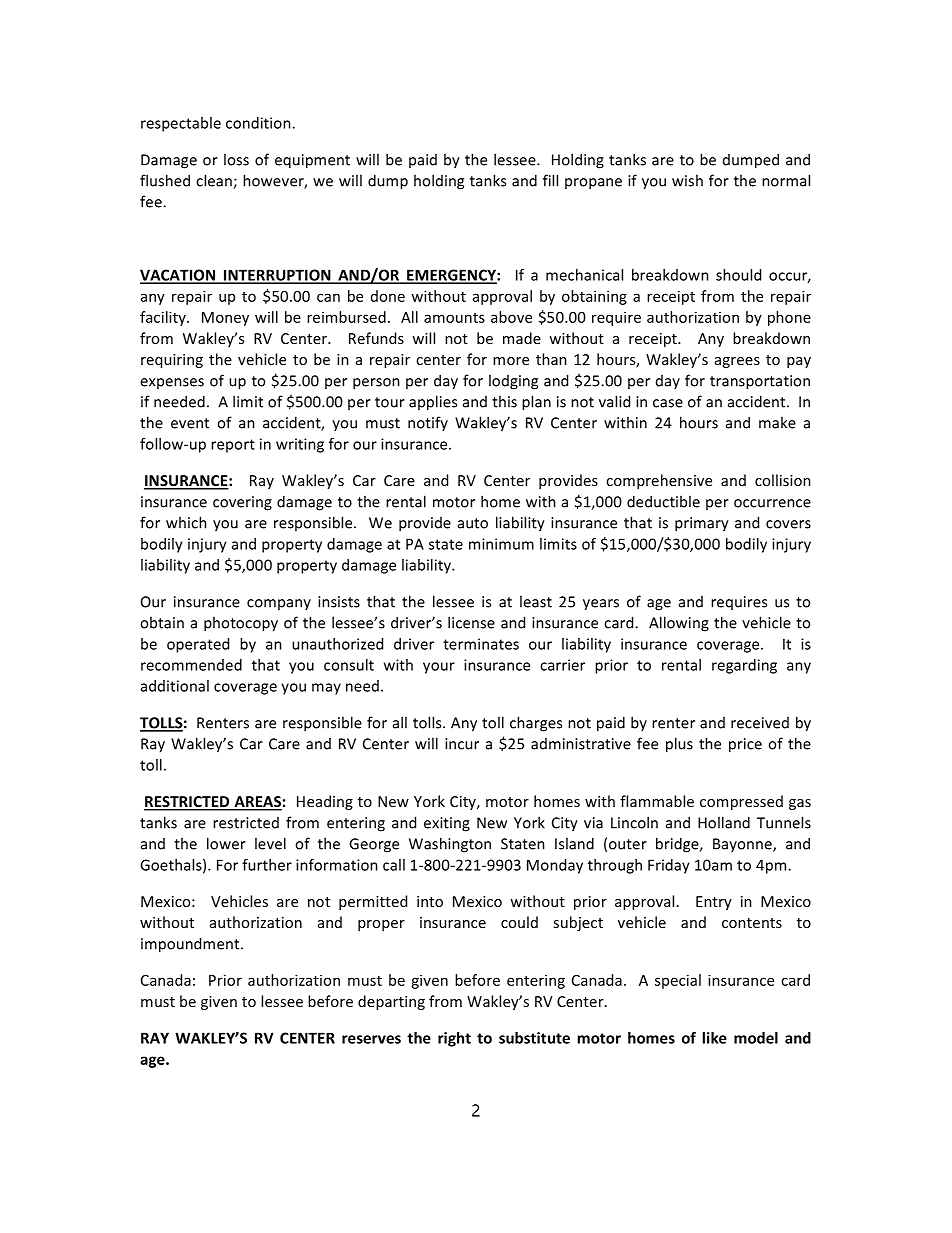 Image resolution: width=952 pixels, height=1233 pixels. I want to click on wish, so click(687, 180).
